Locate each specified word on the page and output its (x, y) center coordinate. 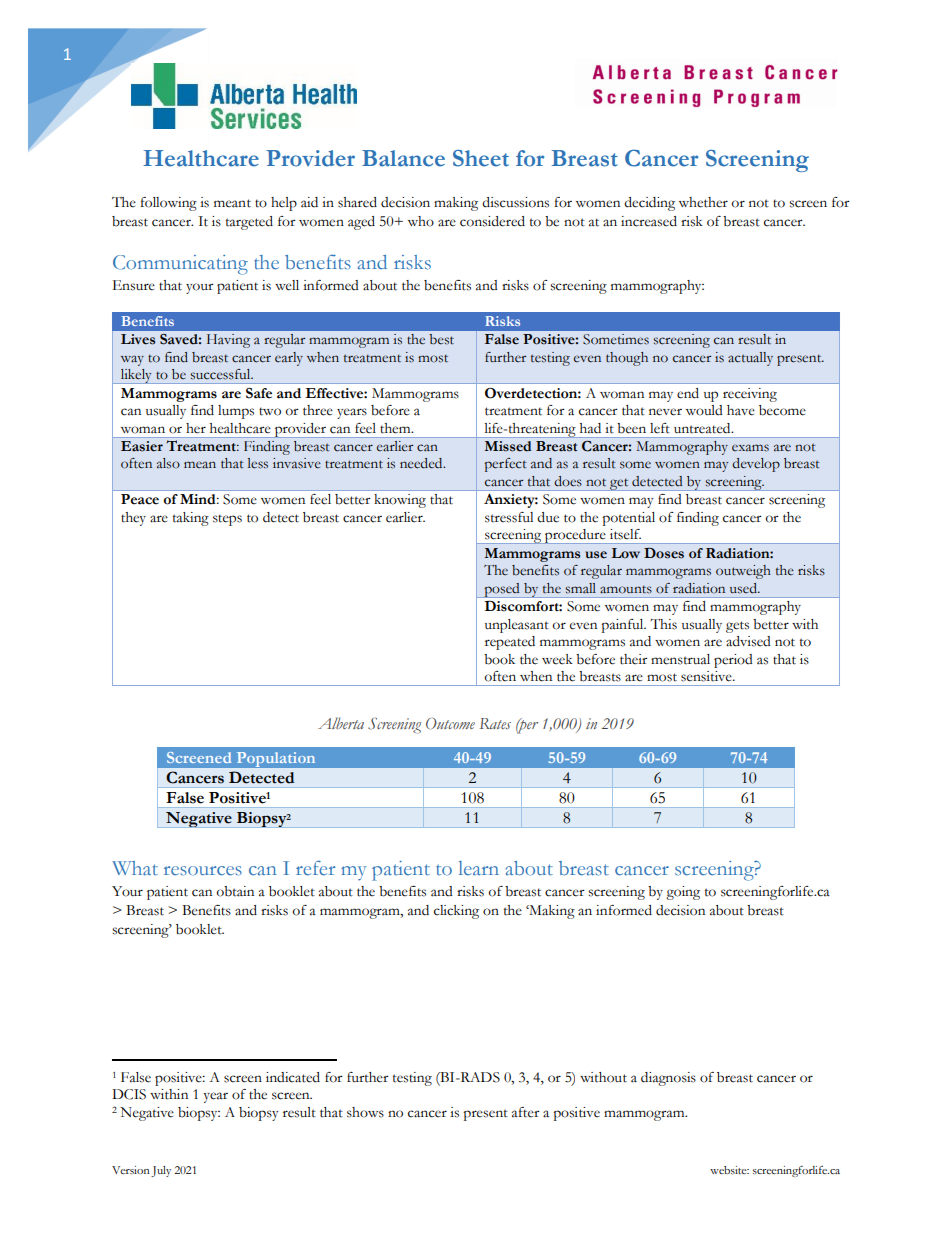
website (729, 1170)
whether (703, 202)
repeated (510, 643)
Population (276, 759)
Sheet (481, 158)
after (526, 1112)
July (161, 1171)
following (168, 204)
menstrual (680, 659)
